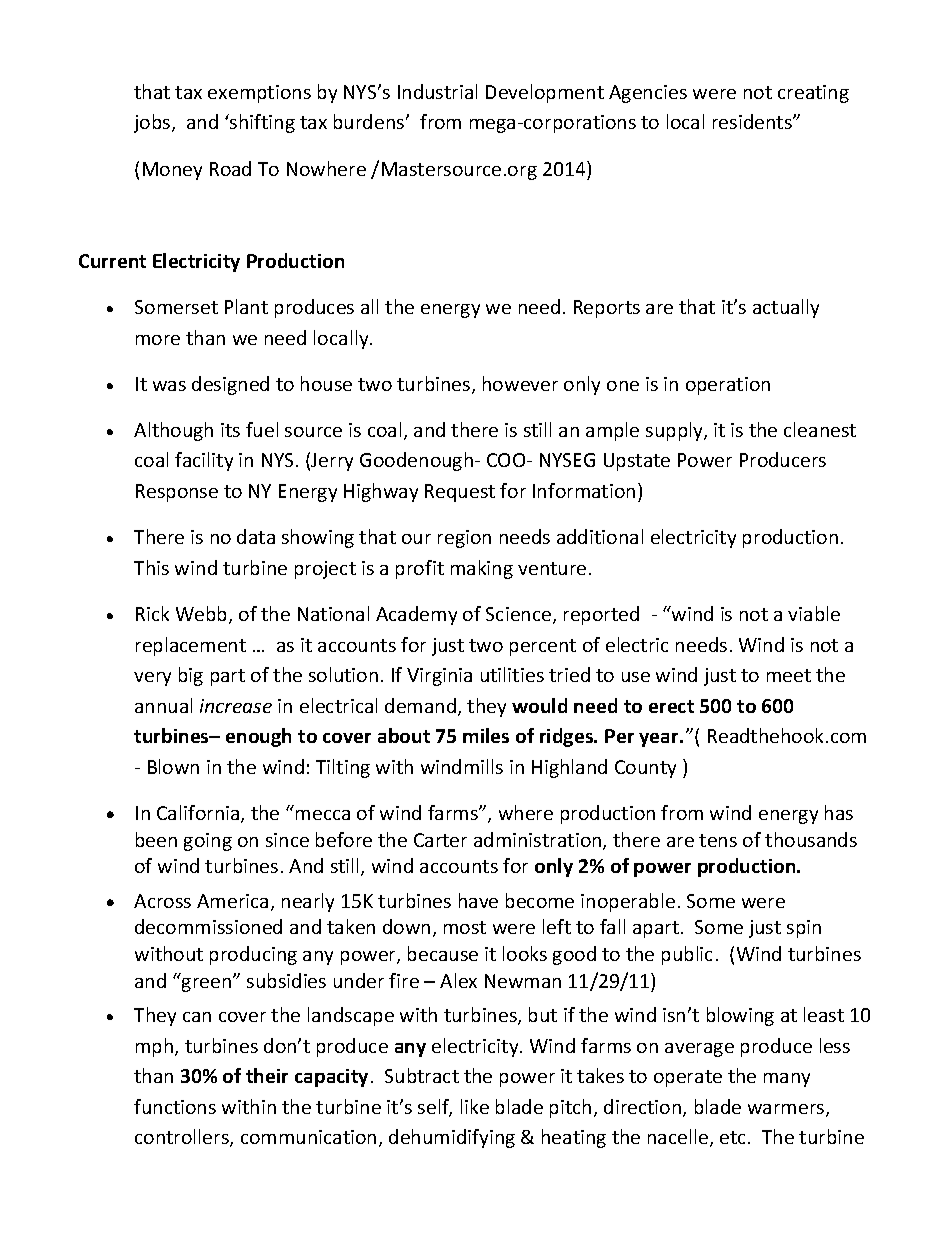 The image size is (952, 1233). Describe the element at coordinates (437, 91) in the screenshot. I see `Industrial` at that location.
